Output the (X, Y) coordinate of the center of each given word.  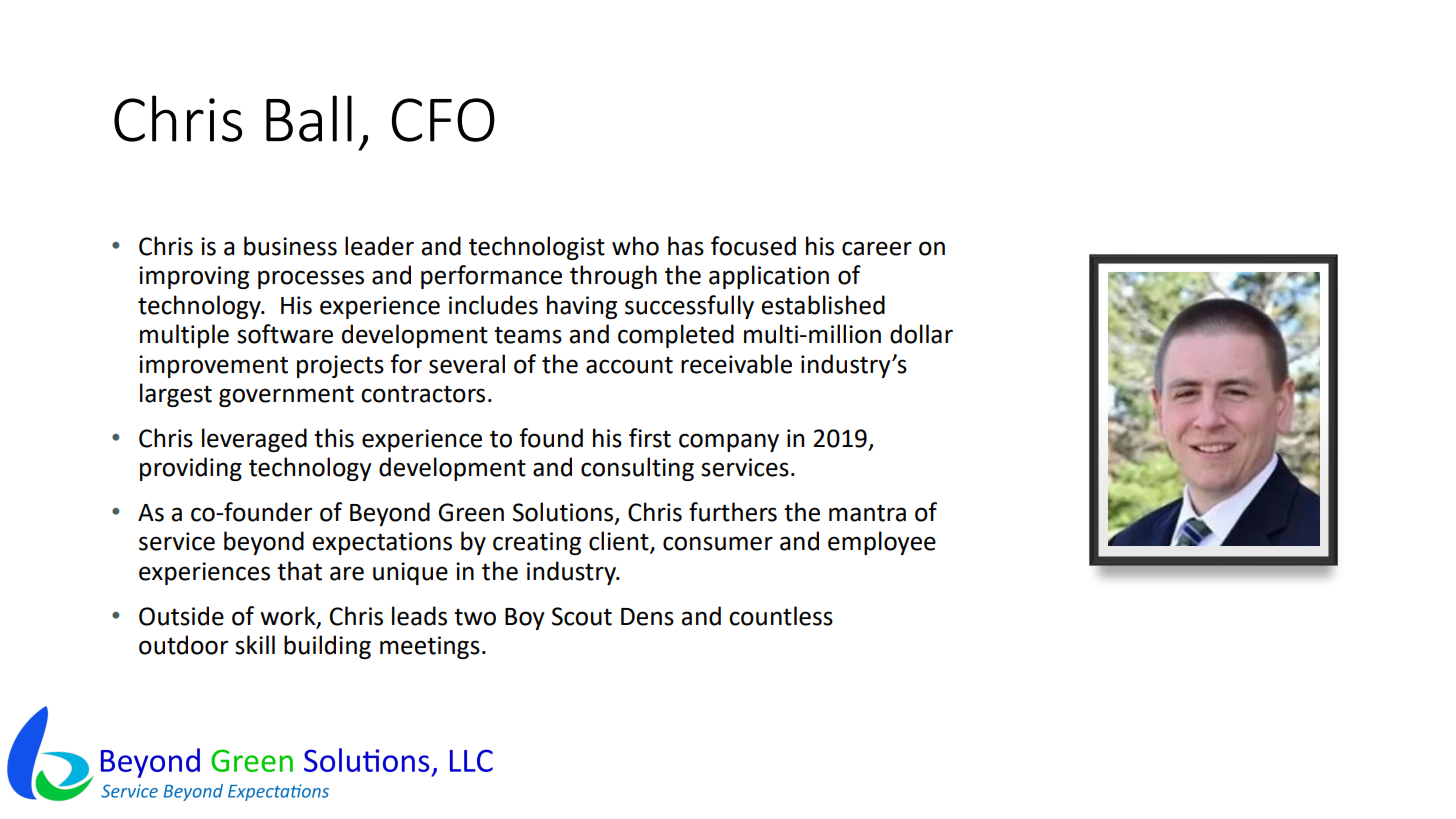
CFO (443, 120)
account (629, 365)
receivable (736, 364)
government (286, 396)
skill (255, 645)
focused (753, 246)
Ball (309, 118)
